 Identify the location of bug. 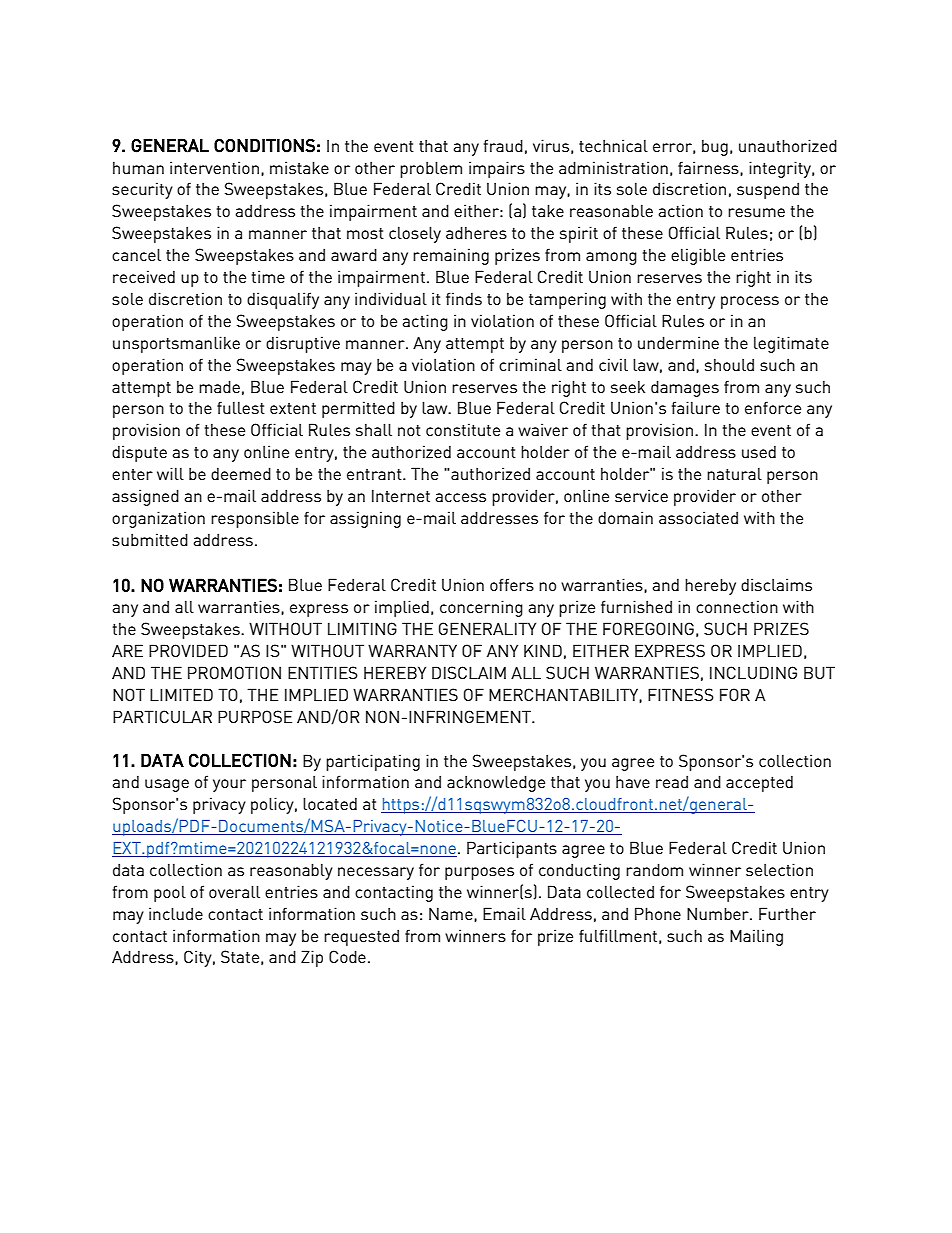
(715, 147).
